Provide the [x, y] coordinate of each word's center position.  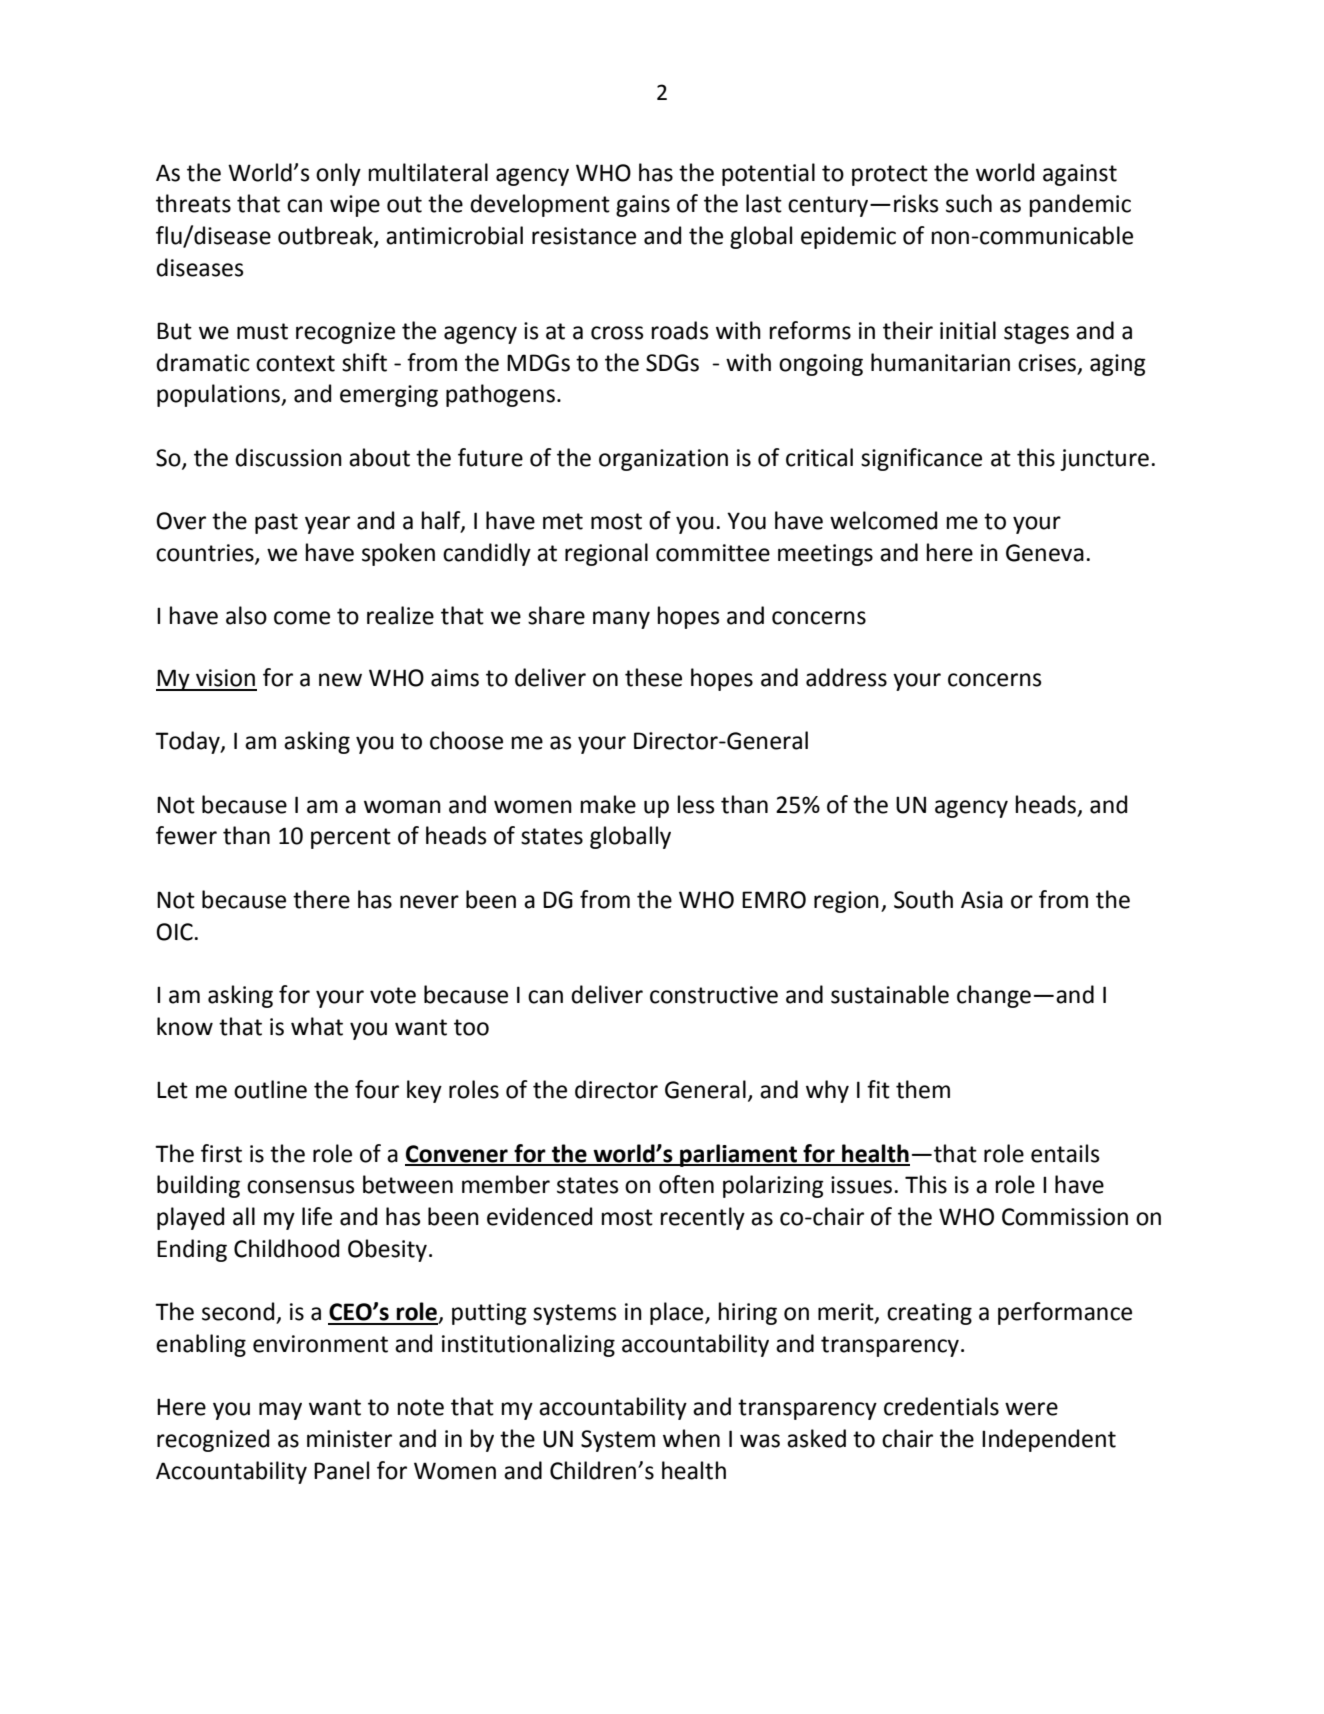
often [686, 1184]
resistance [584, 236]
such [969, 203]
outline [270, 1089]
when [691, 1438]
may [280, 1411]
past [276, 523]
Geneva [1045, 553]
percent [351, 838]
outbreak [326, 236]
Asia [982, 900]
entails [1065, 1153]
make [608, 804]
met [563, 521]
